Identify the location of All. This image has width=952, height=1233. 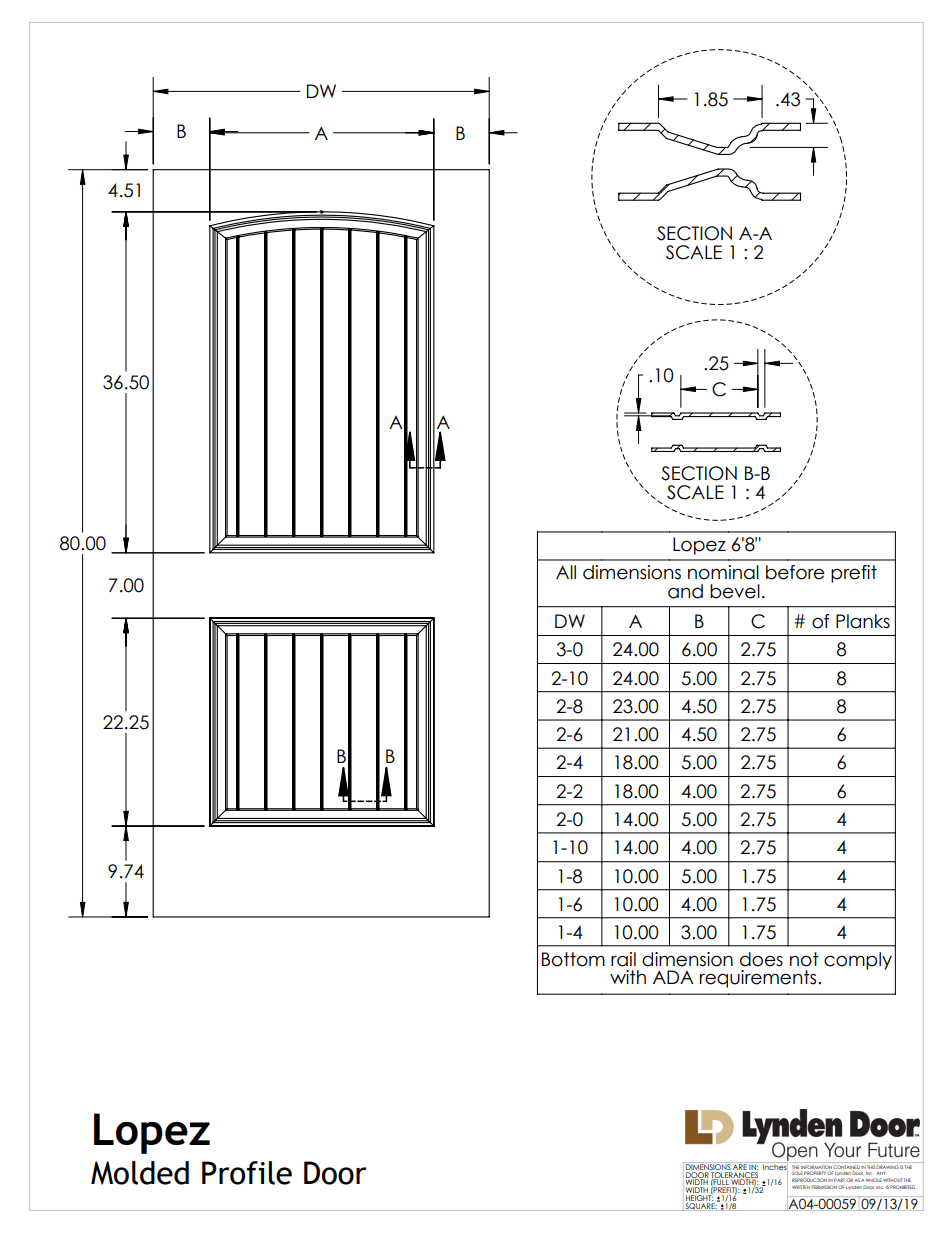
(566, 572).
